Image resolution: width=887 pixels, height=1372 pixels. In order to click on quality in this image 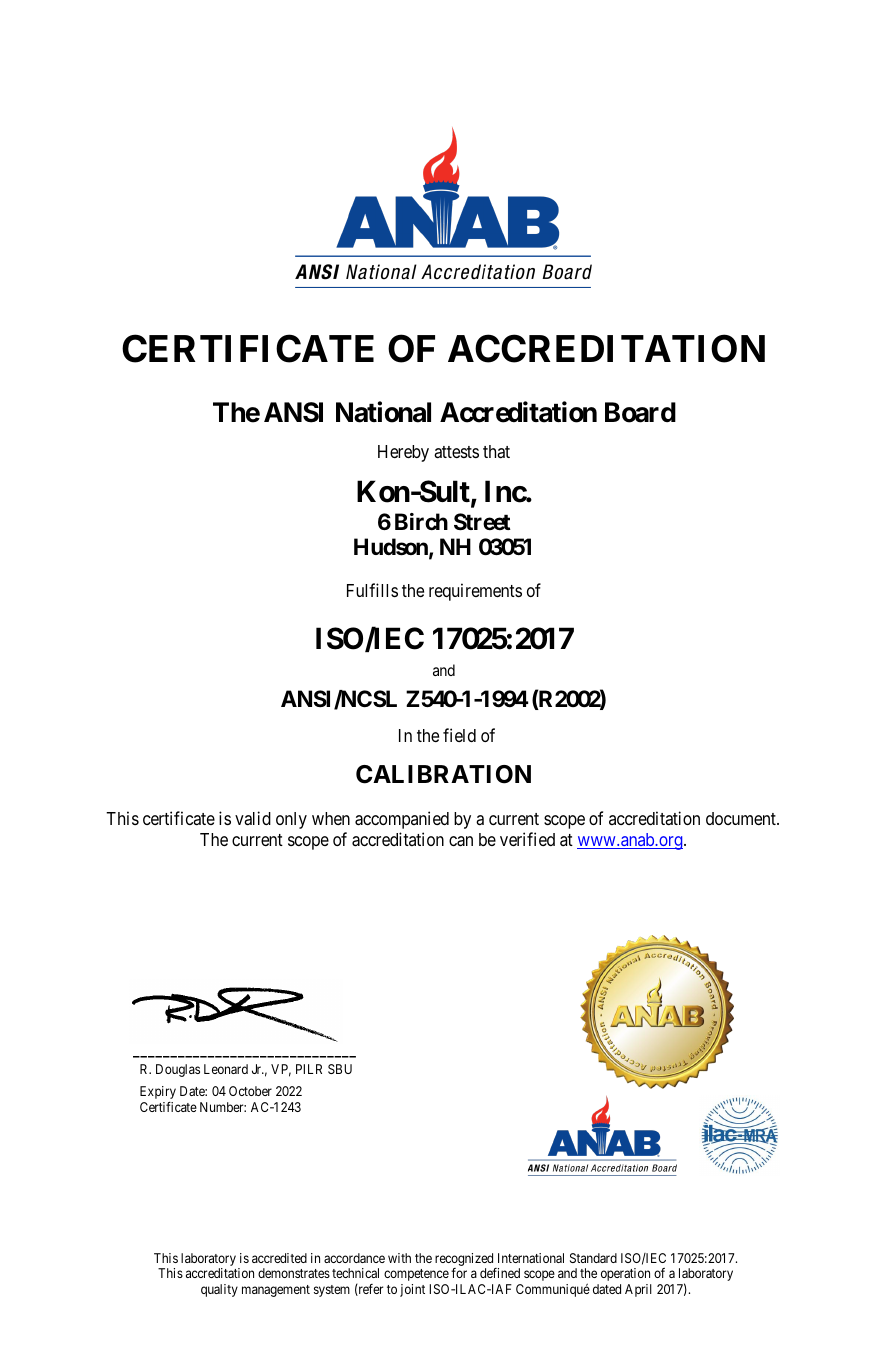, I will do `click(219, 1290)`.
